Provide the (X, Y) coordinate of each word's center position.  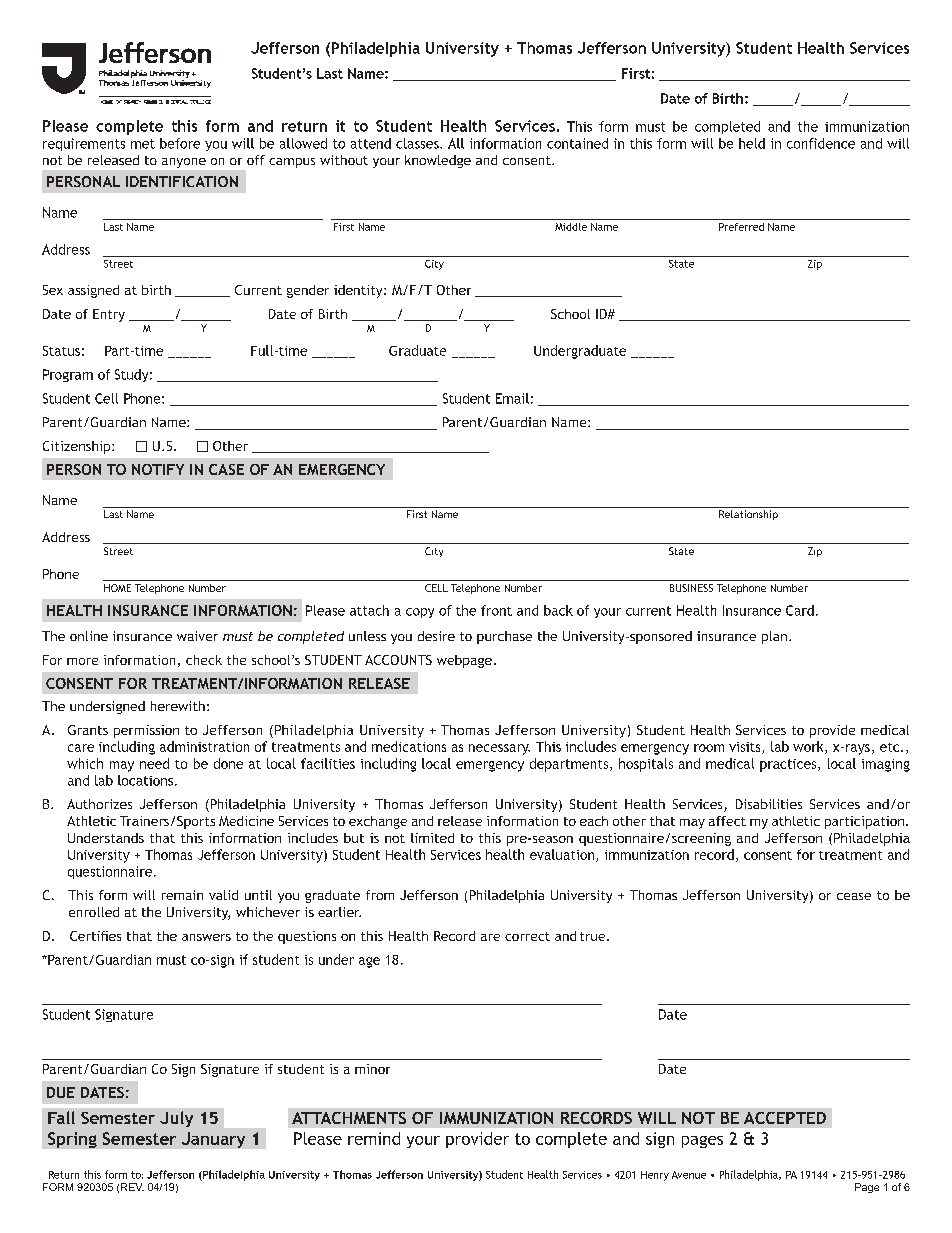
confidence (821, 143)
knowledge (438, 161)
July (176, 1119)
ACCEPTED (785, 1118)
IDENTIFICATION (182, 181)
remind (374, 1138)
